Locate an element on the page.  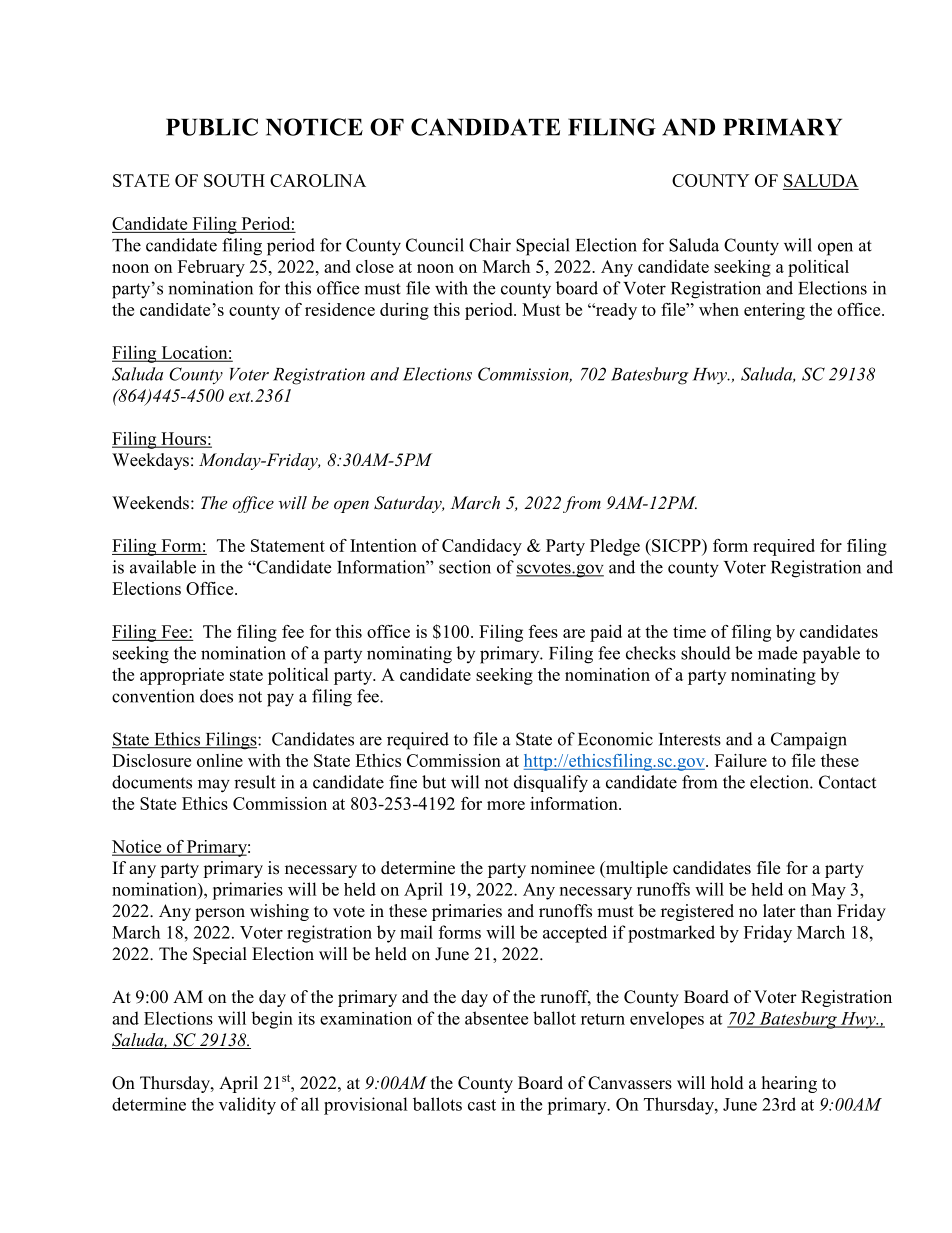
validity is located at coordinates (247, 1106).
